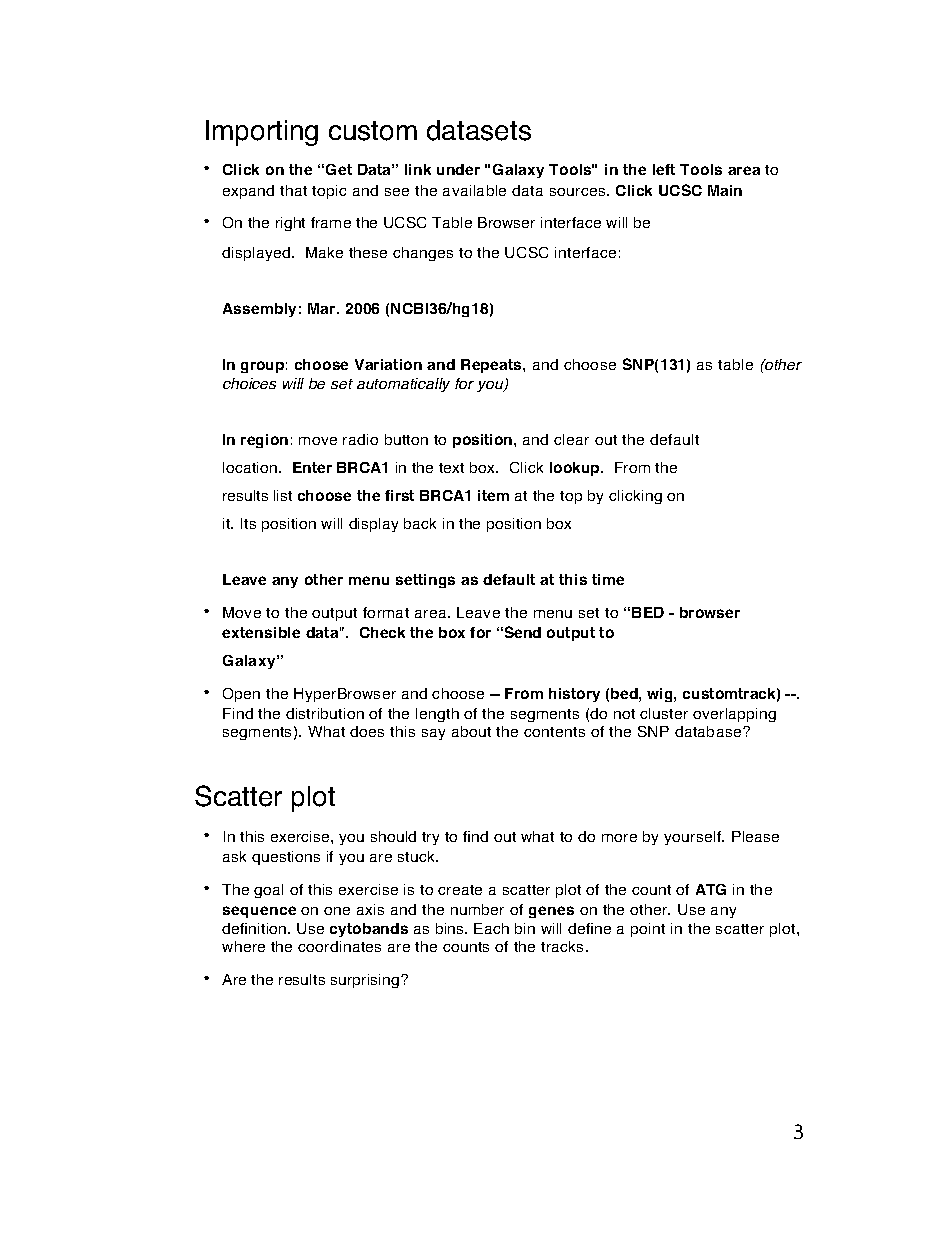 The height and width of the screenshot is (1233, 952). I want to click on Each, so click(491, 928).
